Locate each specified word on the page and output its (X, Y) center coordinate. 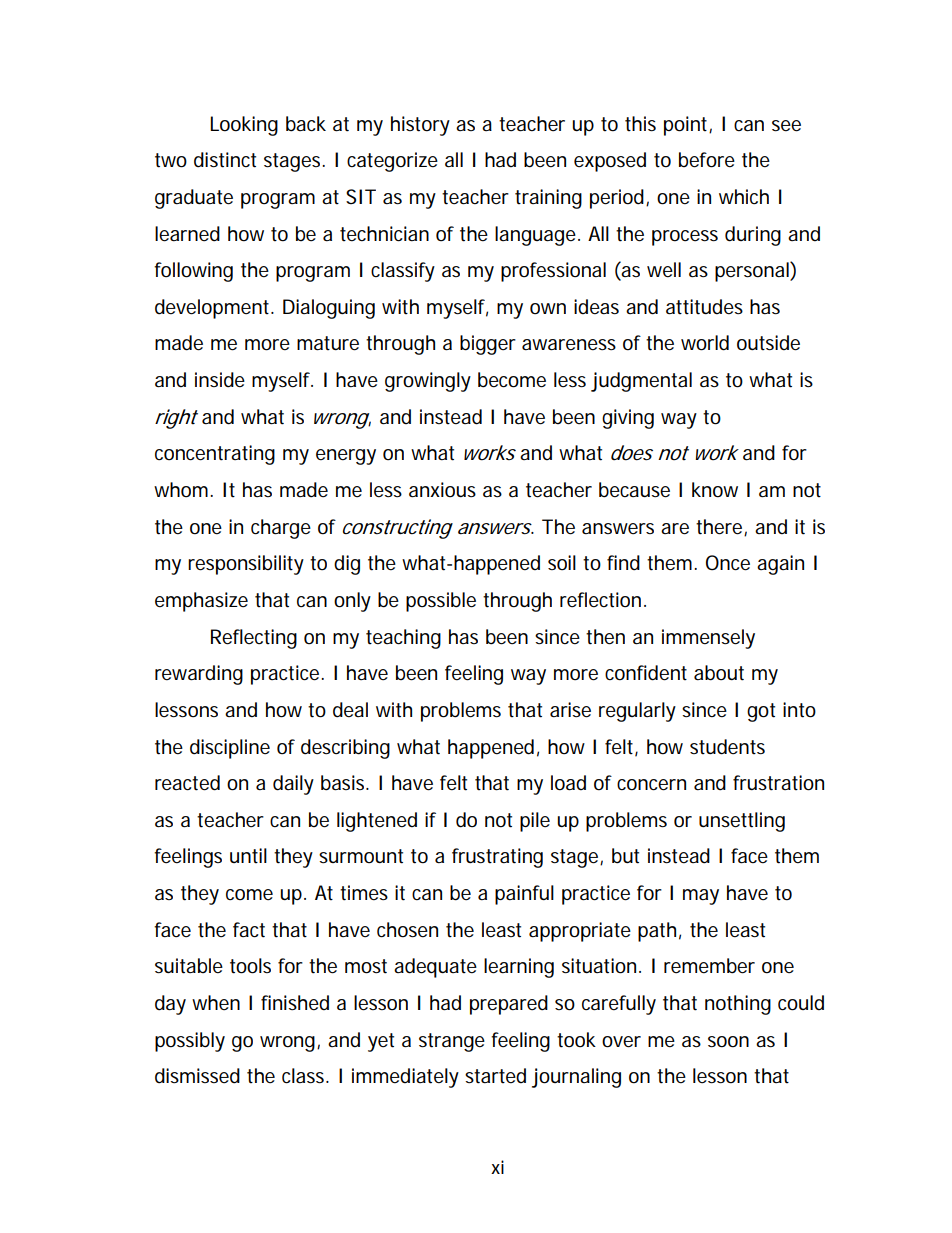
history (420, 126)
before (707, 160)
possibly (190, 1042)
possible (441, 602)
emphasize (201, 602)
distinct (225, 160)
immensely (708, 639)
